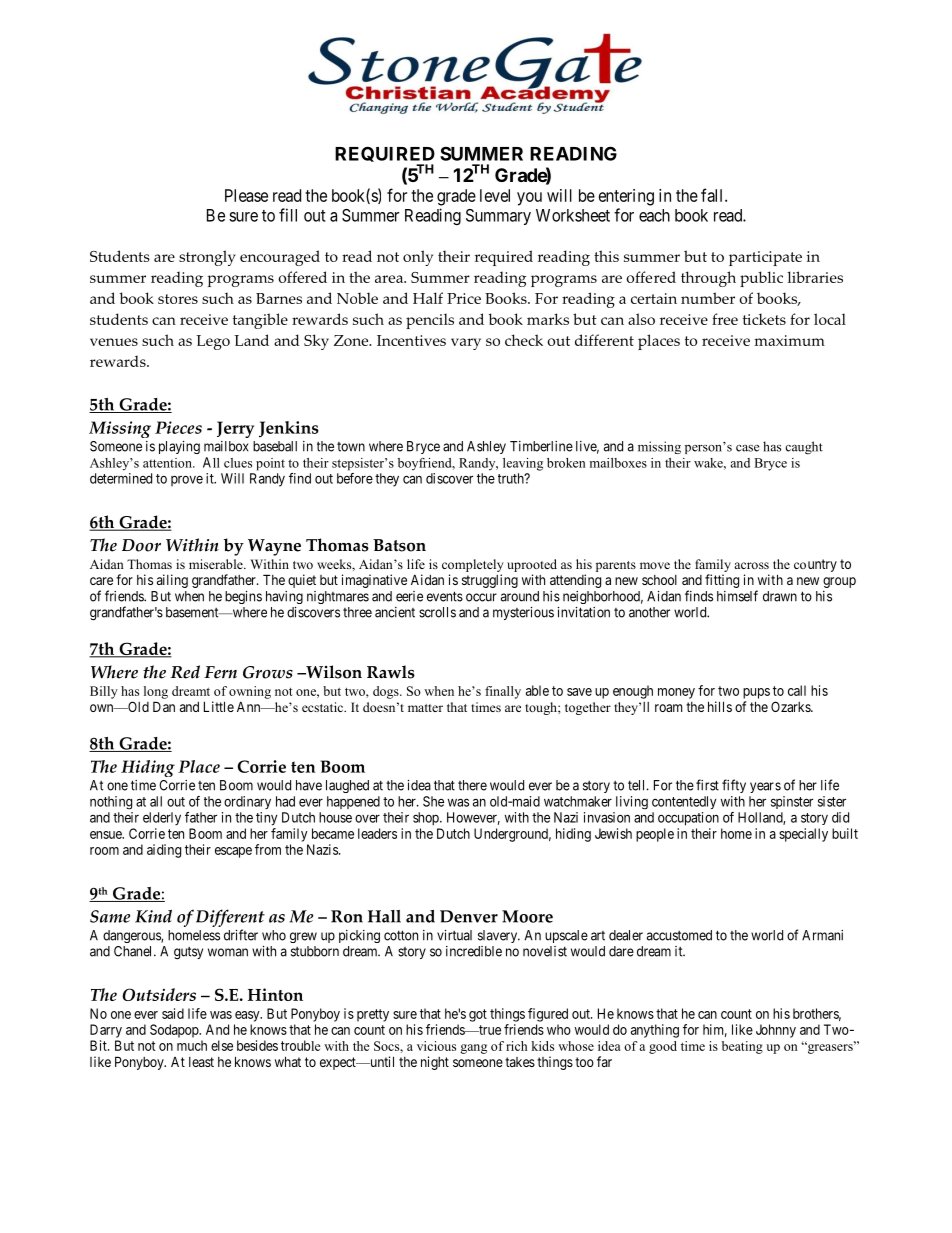  What do you see at coordinates (737, 596) in the image?
I see `himself` at bounding box center [737, 596].
